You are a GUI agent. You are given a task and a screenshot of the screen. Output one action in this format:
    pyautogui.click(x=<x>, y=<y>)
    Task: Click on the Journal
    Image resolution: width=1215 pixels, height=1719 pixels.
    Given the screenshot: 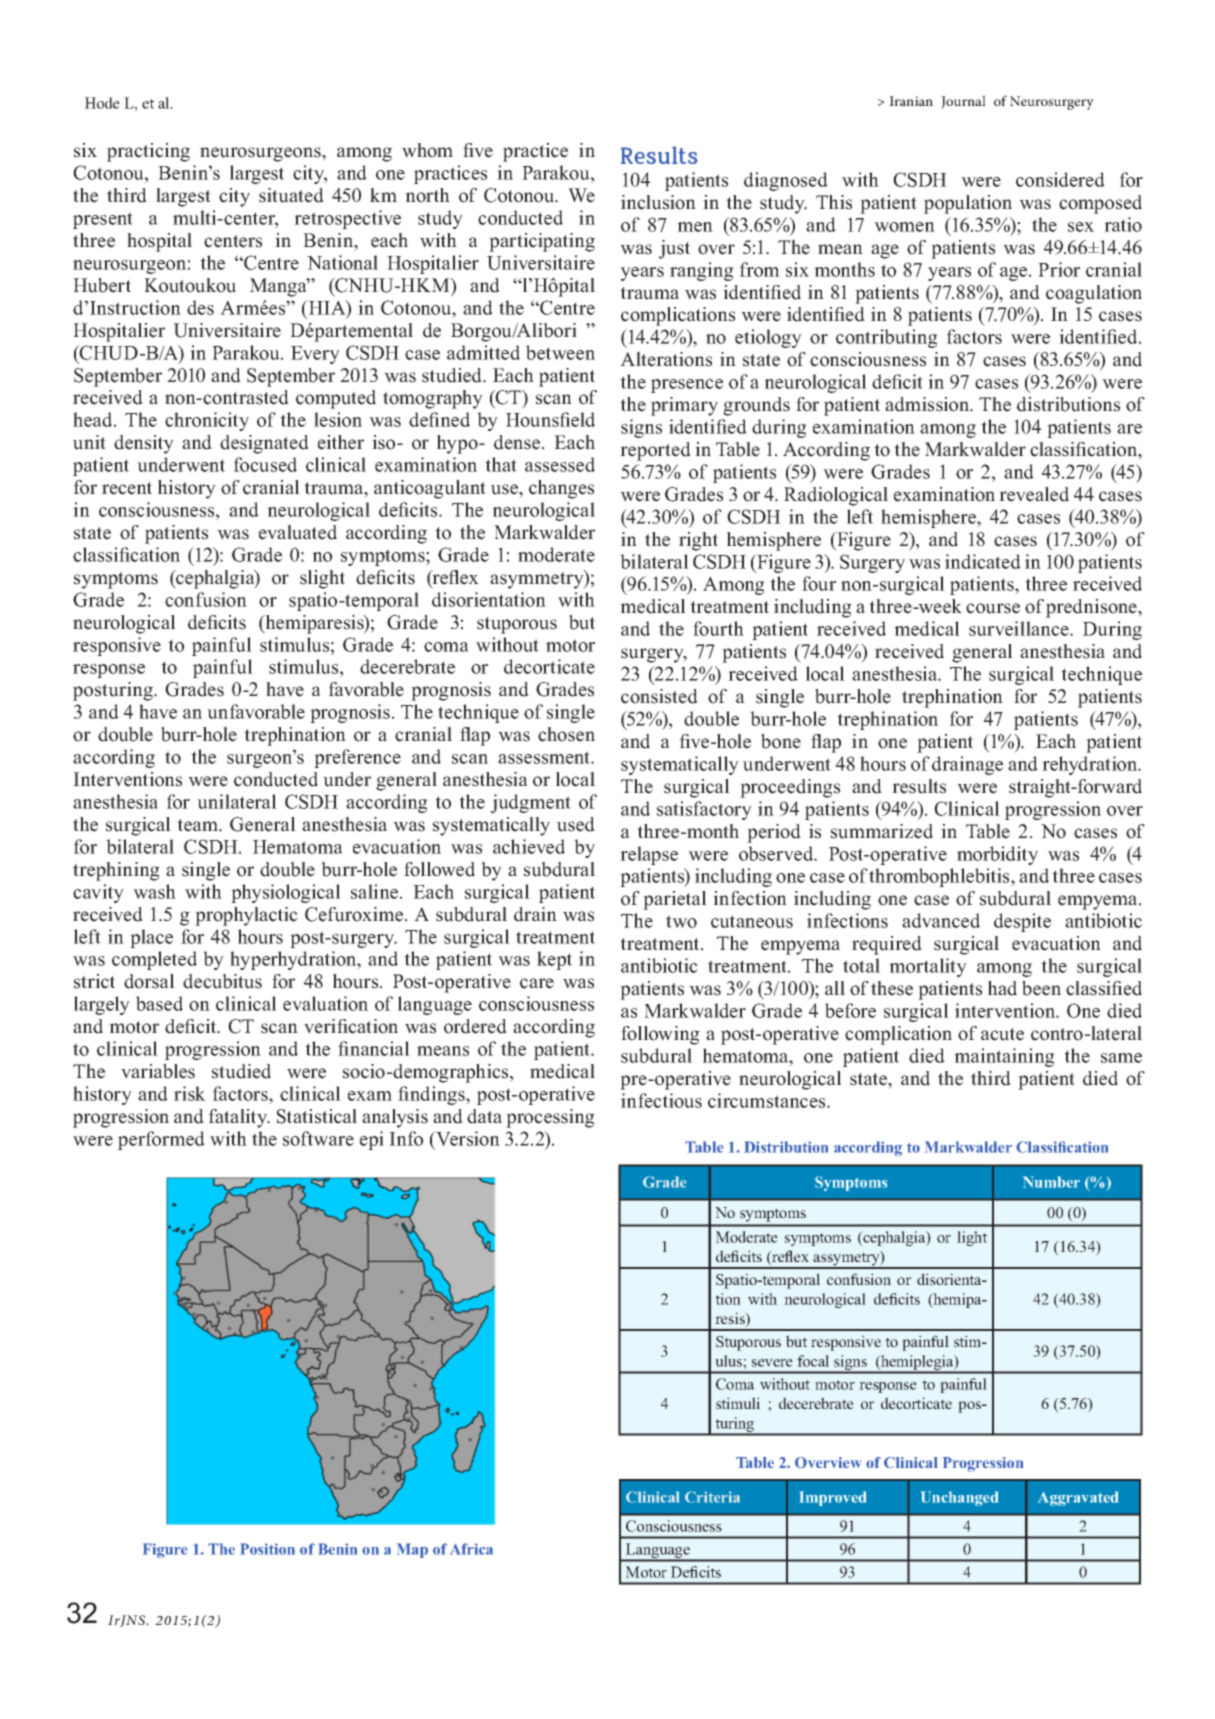 What is the action you would take?
    pyautogui.click(x=963, y=102)
